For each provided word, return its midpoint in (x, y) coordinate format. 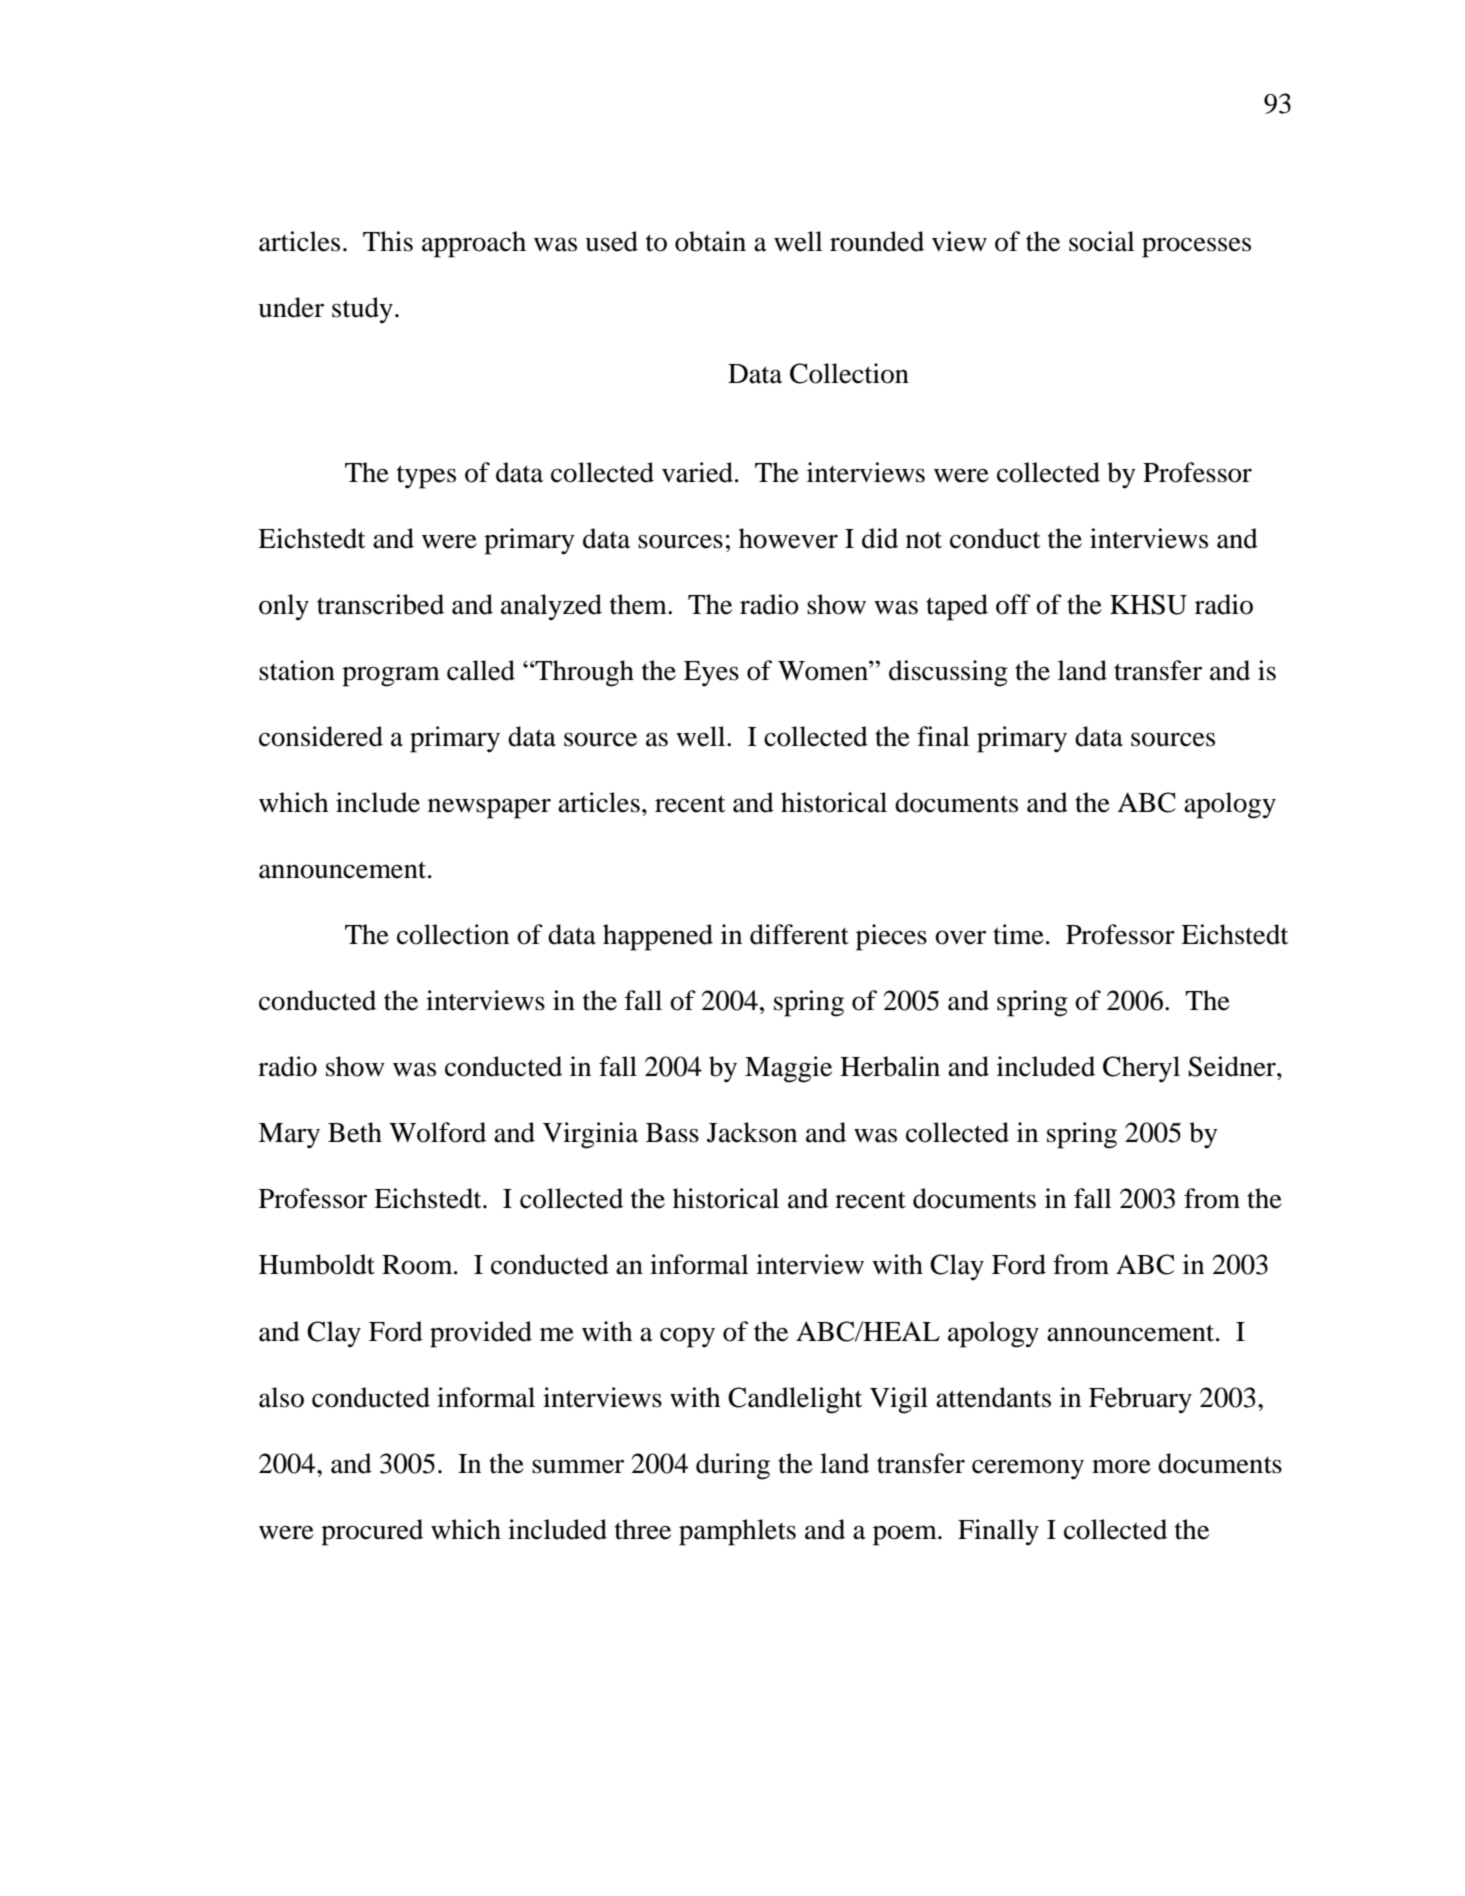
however (788, 538)
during (733, 1466)
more (1121, 1466)
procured (372, 1532)
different (799, 934)
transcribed (380, 604)
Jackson (752, 1132)
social (1102, 241)
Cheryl (1141, 1069)
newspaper (489, 808)
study (362, 310)
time (1018, 934)
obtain (710, 241)
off (1013, 604)
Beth (355, 1132)
